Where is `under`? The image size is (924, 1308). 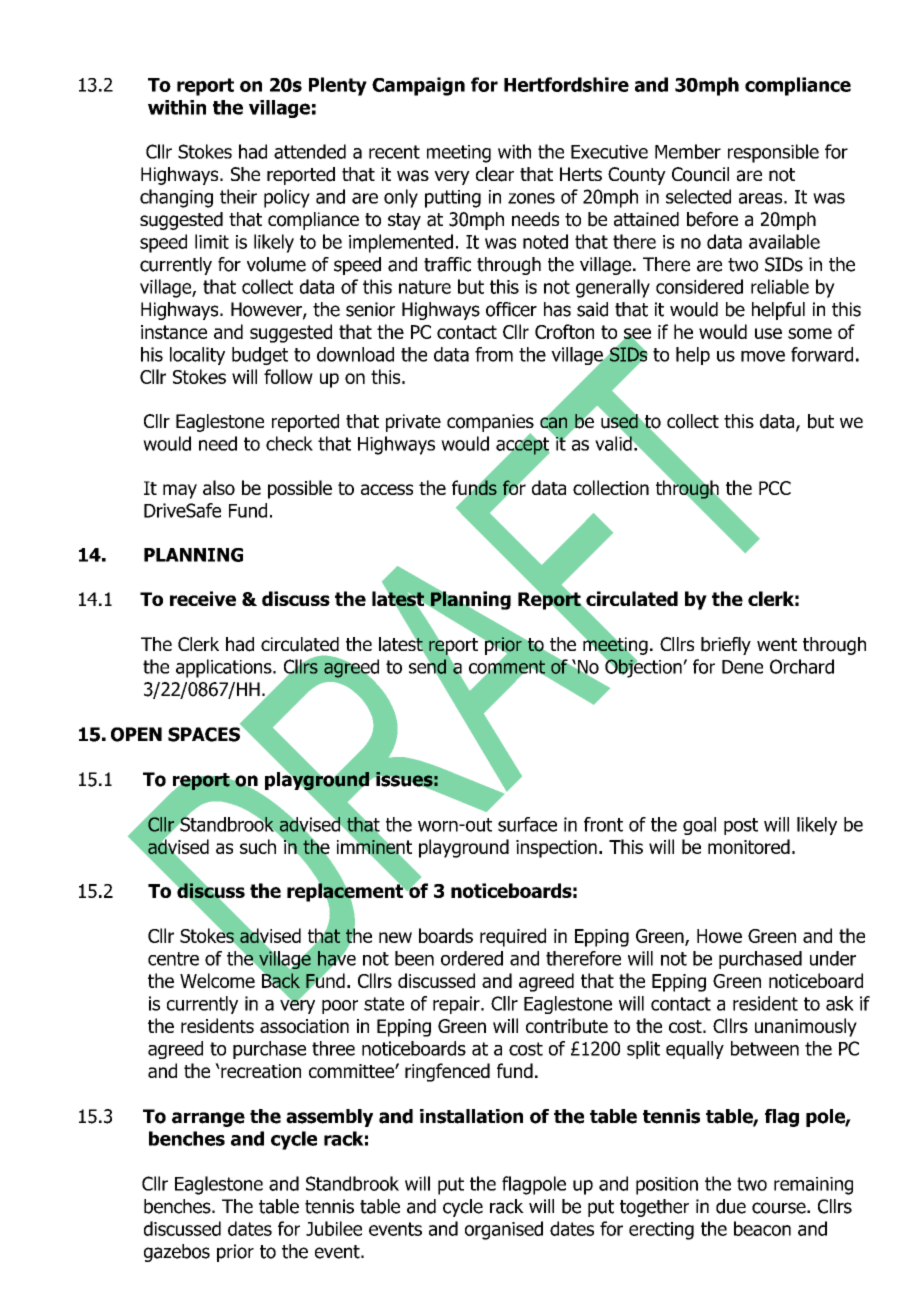 under is located at coordinates (833, 958).
